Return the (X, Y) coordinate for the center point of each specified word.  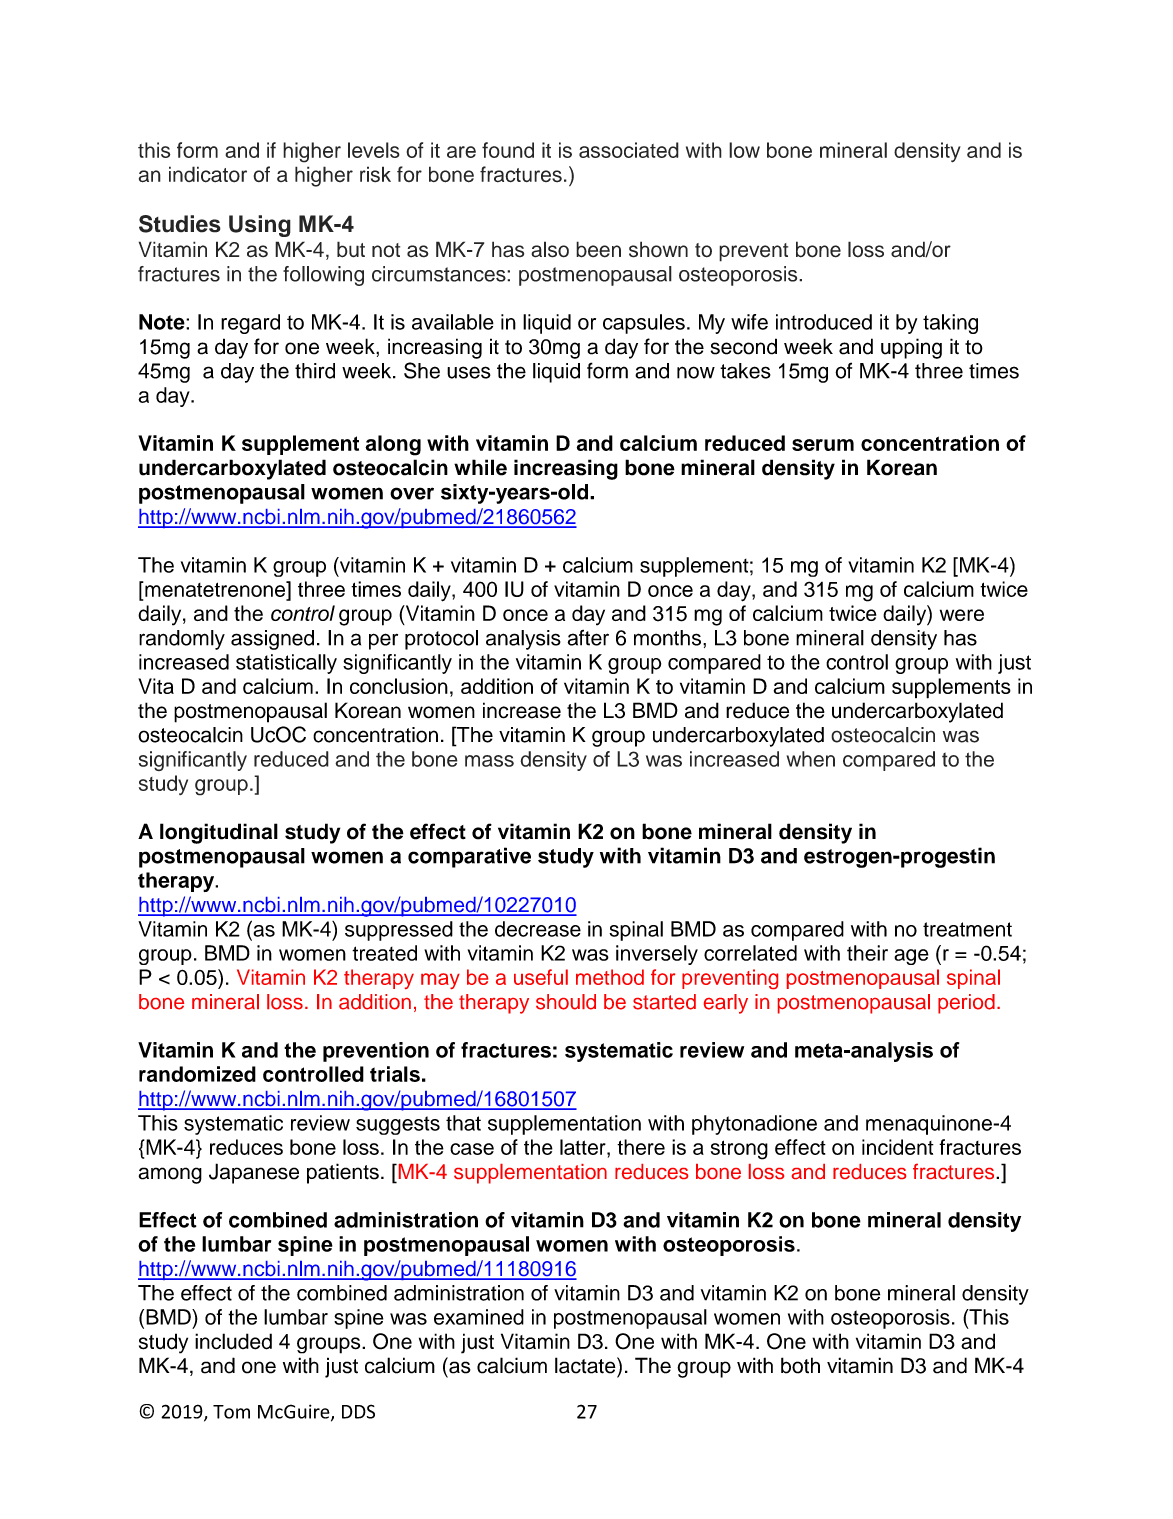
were (962, 615)
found (508, 150)
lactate (586, 1365)
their (867, 953)
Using (260, 226)
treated (384, 953)
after (588, 638)
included (233, 1341)
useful (541, 977)
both (800, 1365)
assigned (272, 640)
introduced (824, 322)
